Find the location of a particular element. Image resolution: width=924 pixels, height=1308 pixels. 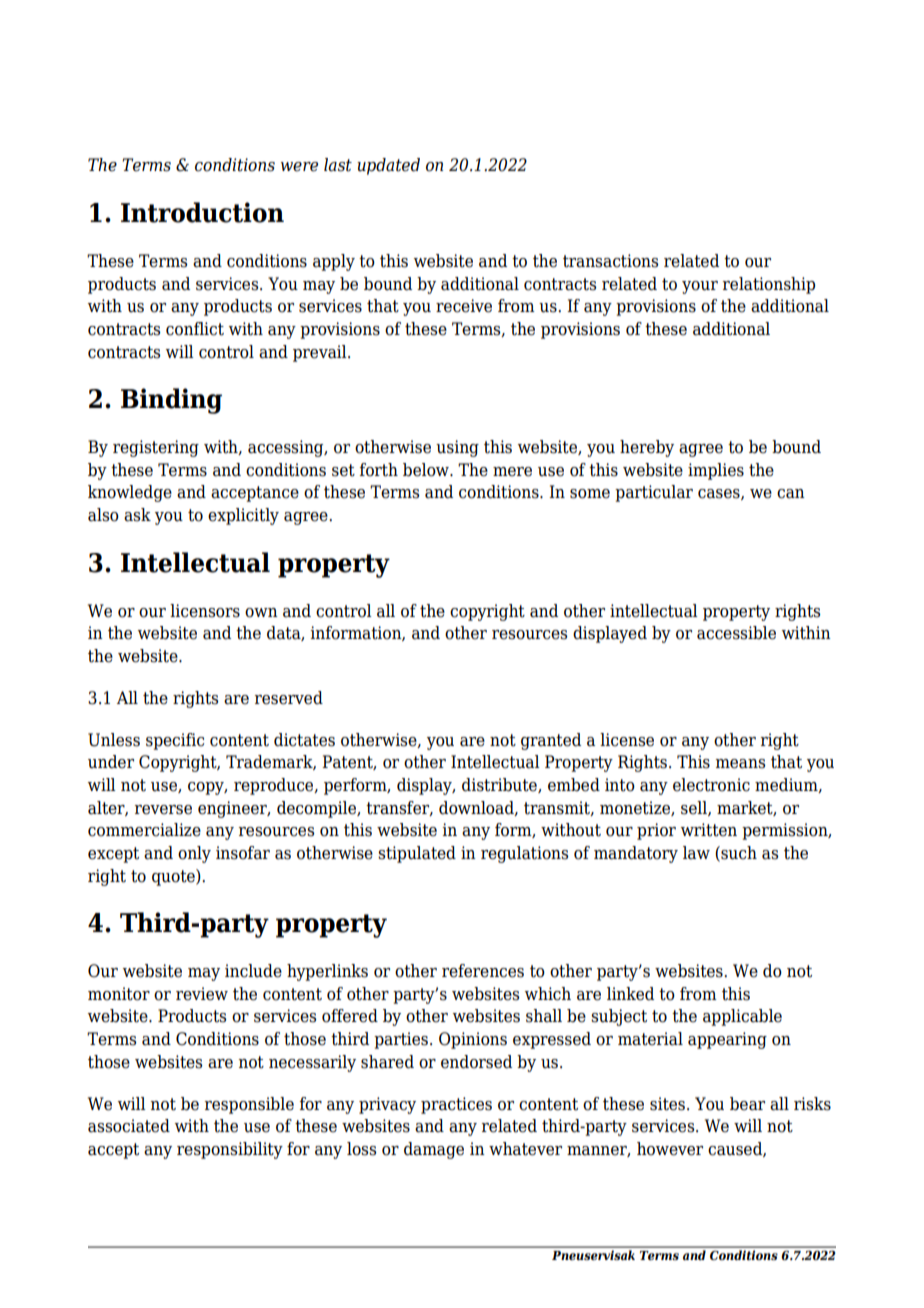

granted is located at coordinates (551, 741).
